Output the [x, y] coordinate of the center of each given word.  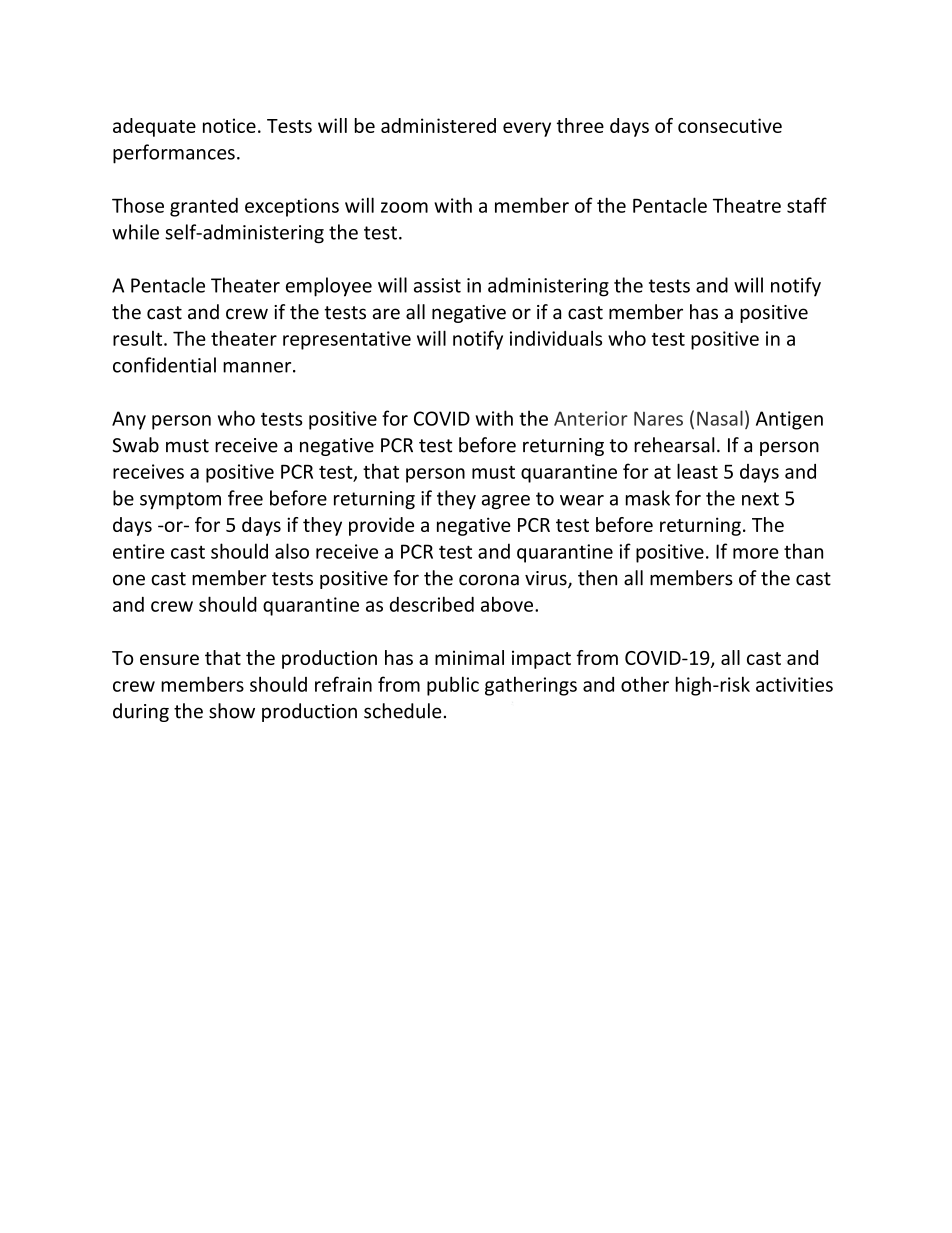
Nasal [720, 418]
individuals [556, 338]
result [139, 338]
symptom [180, 500]
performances [174, 154]
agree [506, 502]
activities [794, 684]
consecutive [730, 125]
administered [438, 125]
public [453, 686]
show [232, 711]
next [760, 499]
